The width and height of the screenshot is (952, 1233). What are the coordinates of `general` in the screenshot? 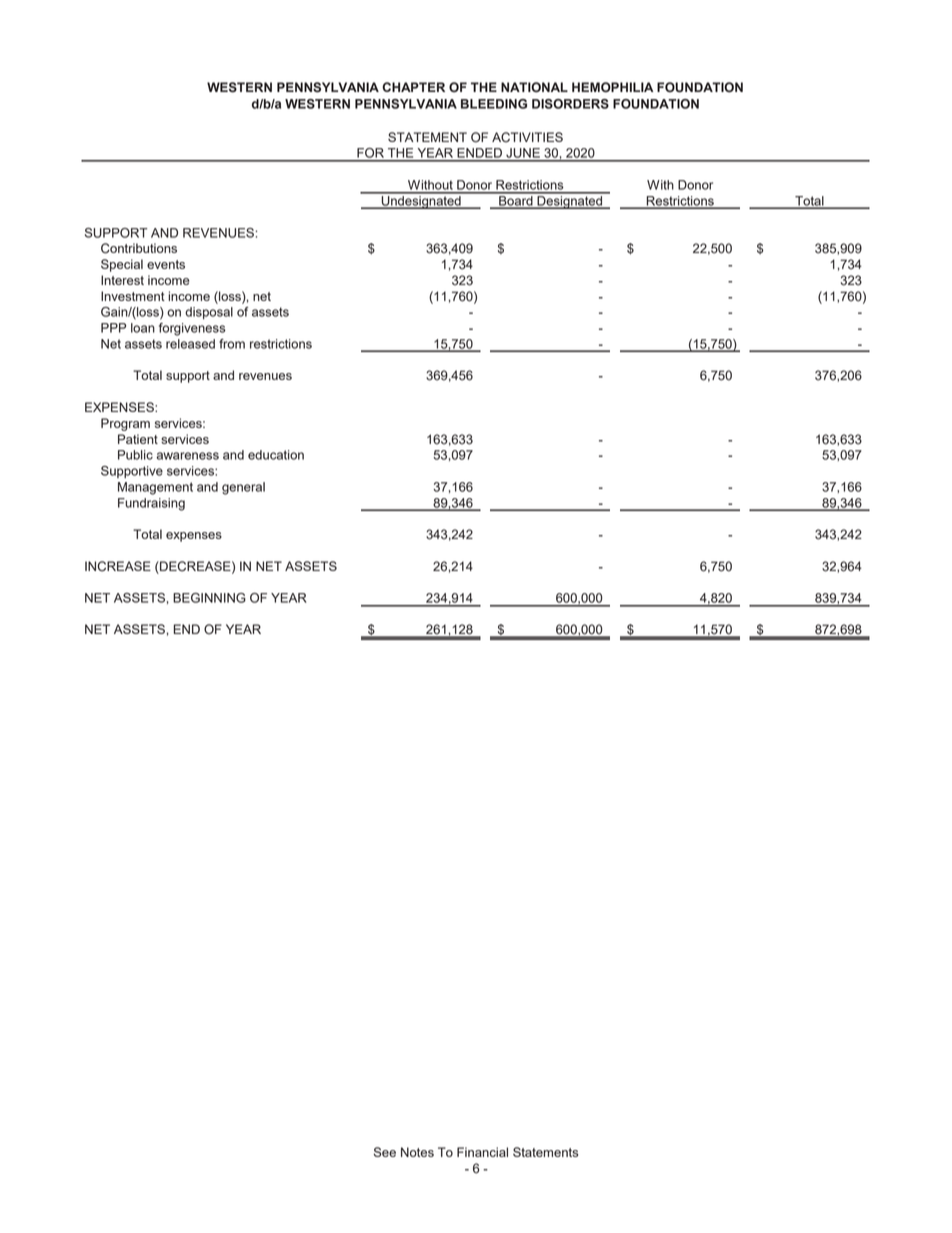 It's located at (243, 488).
